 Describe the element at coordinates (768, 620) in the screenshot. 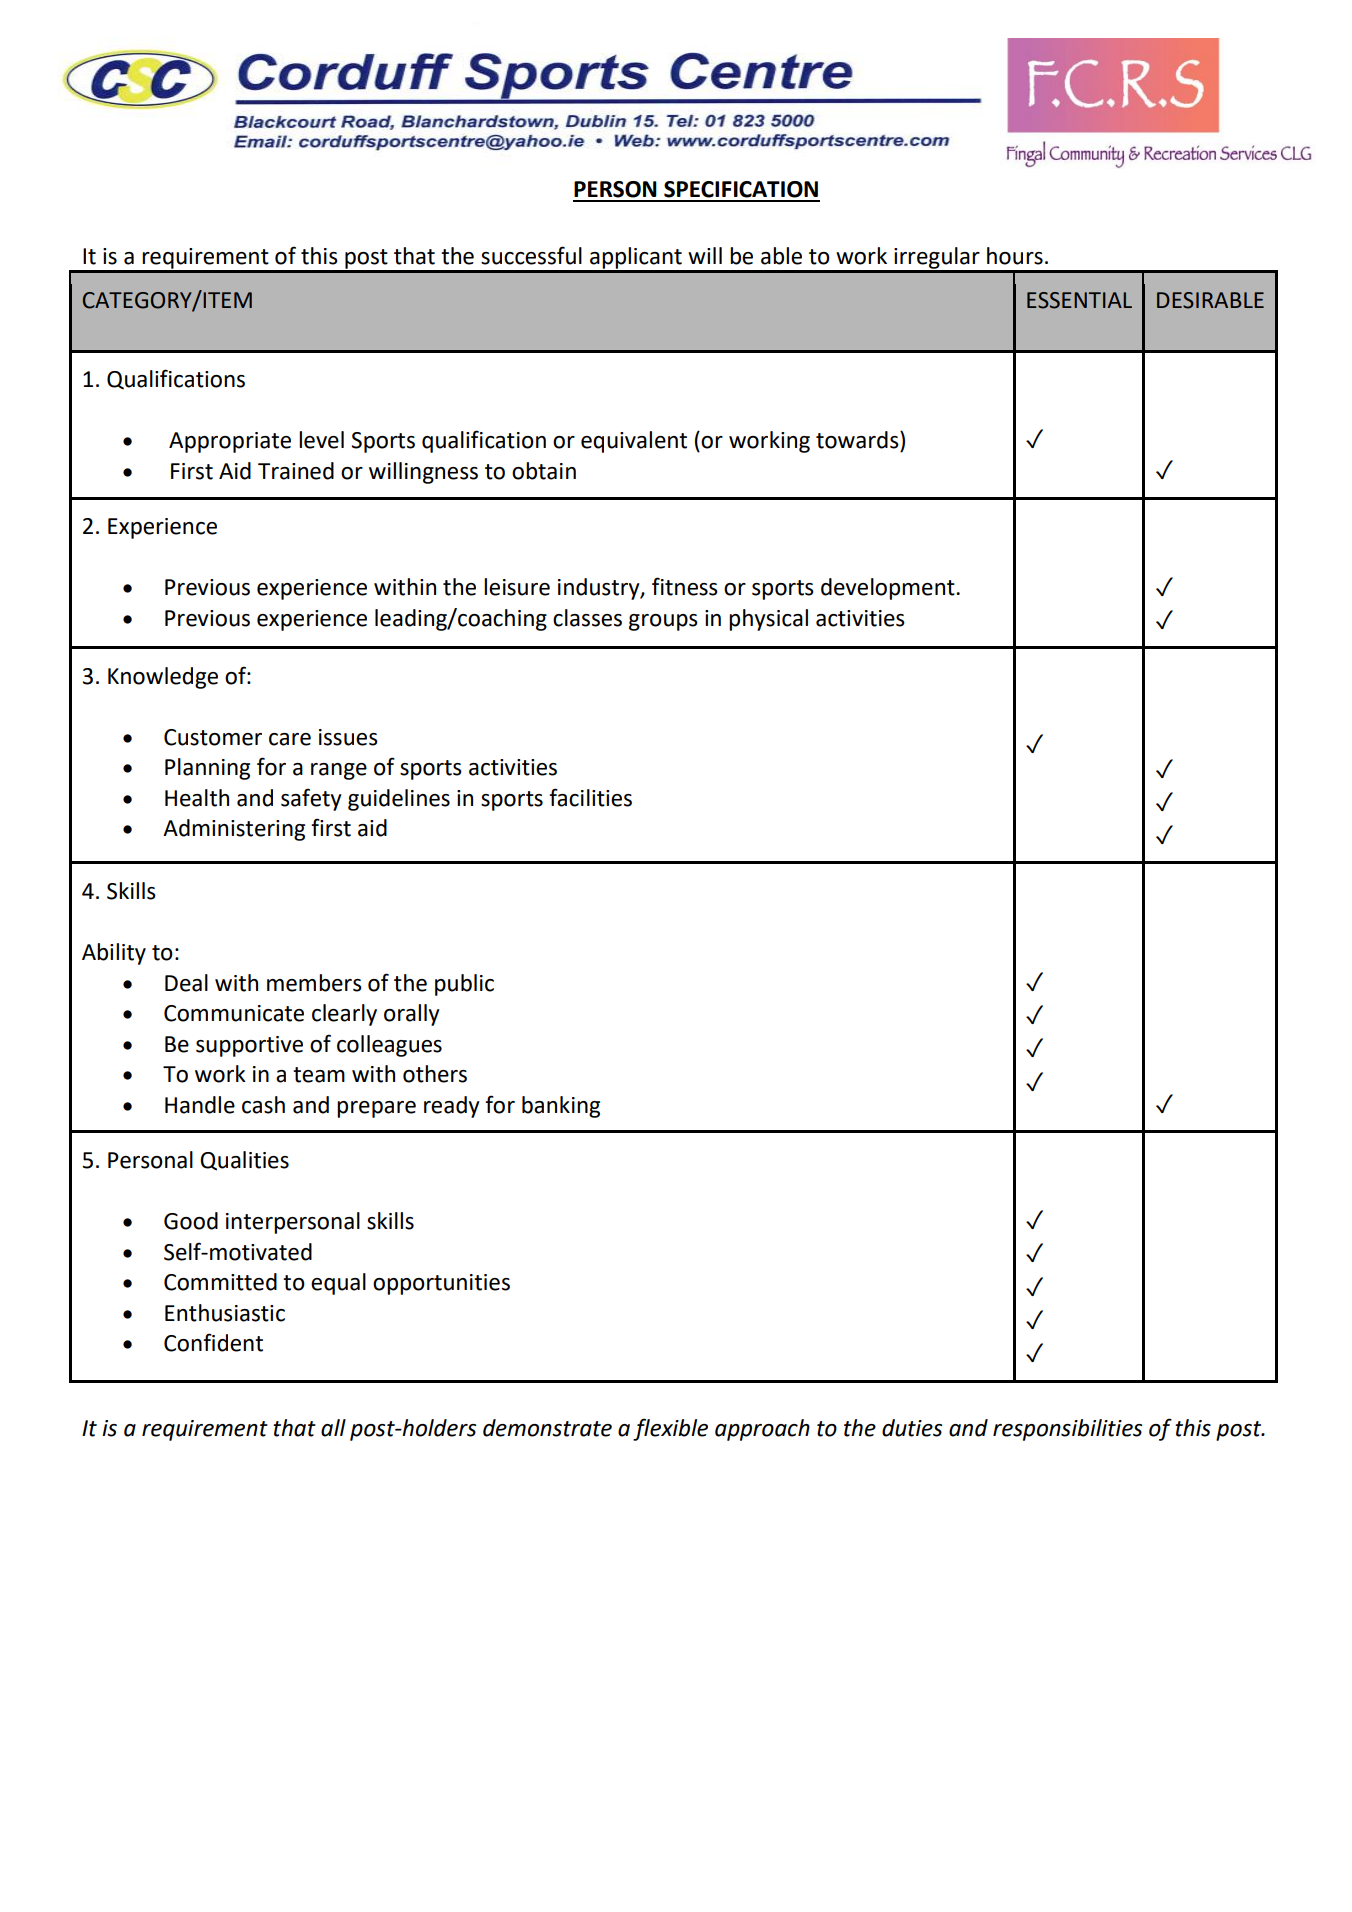

I see `physical` at that location.
